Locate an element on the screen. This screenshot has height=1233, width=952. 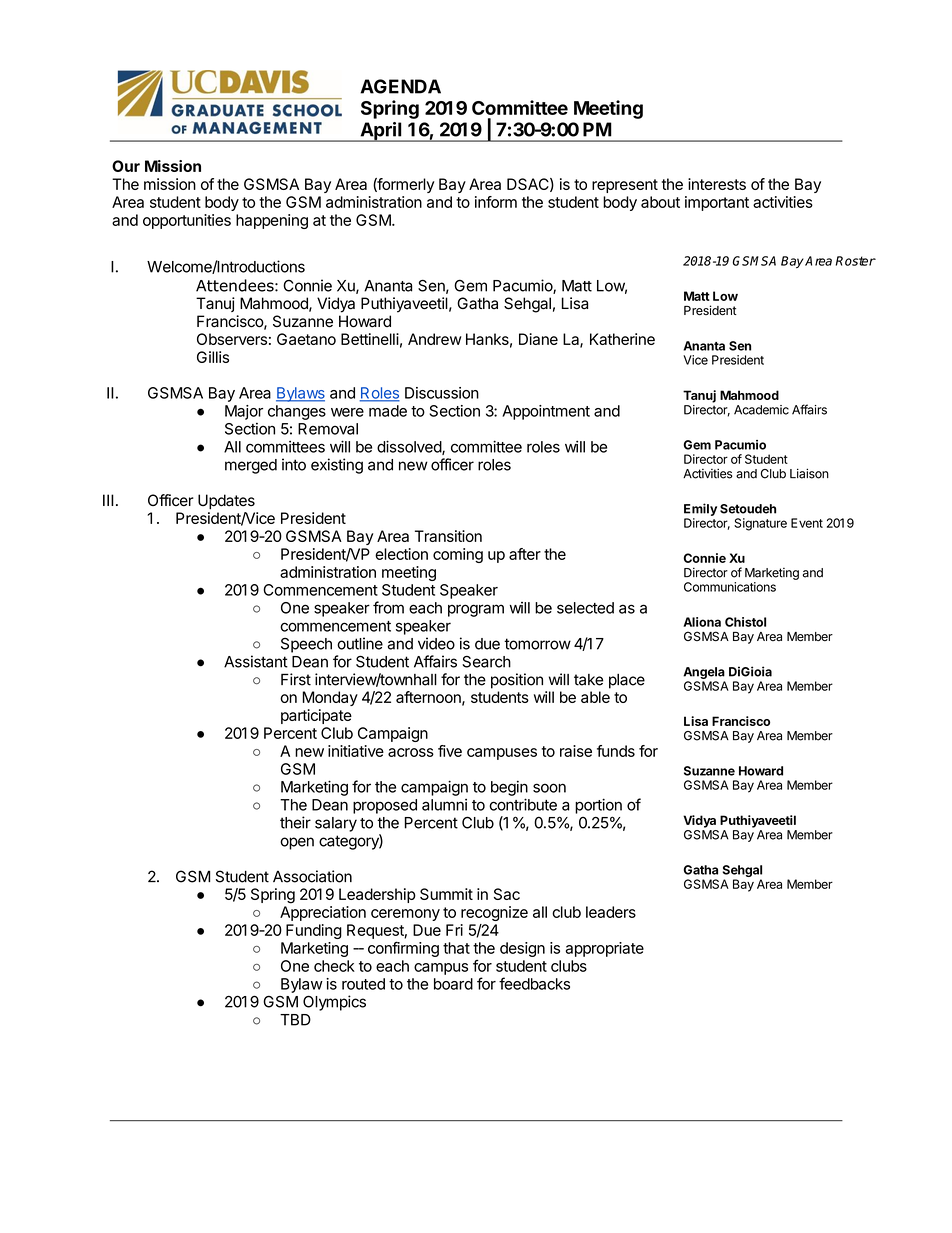
Our is located at coordinates (126, 166).
